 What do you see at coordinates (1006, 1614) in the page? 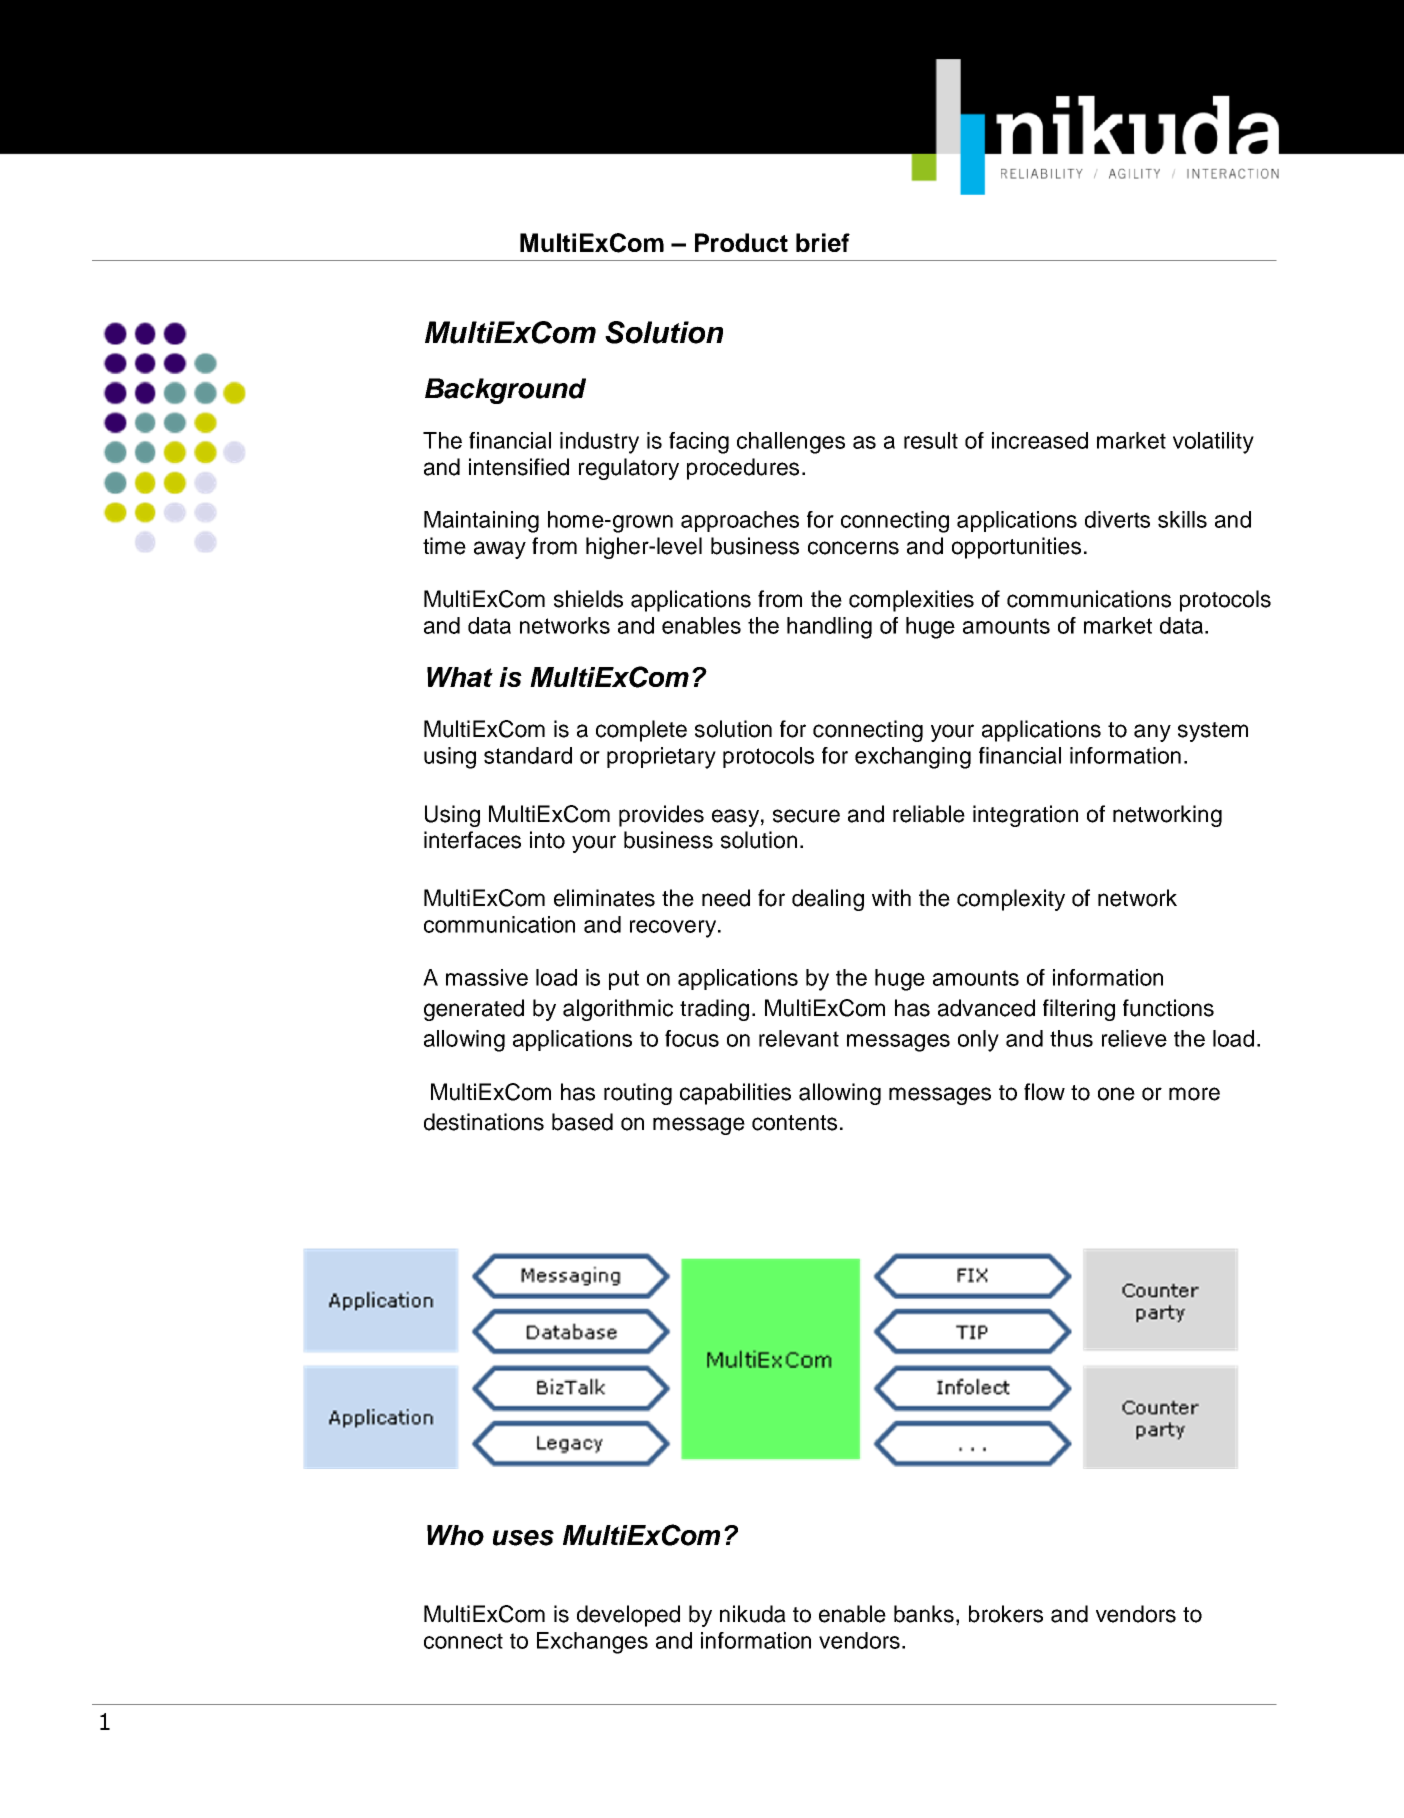
I see `brokers` at bounding box center [1006, 1614].
